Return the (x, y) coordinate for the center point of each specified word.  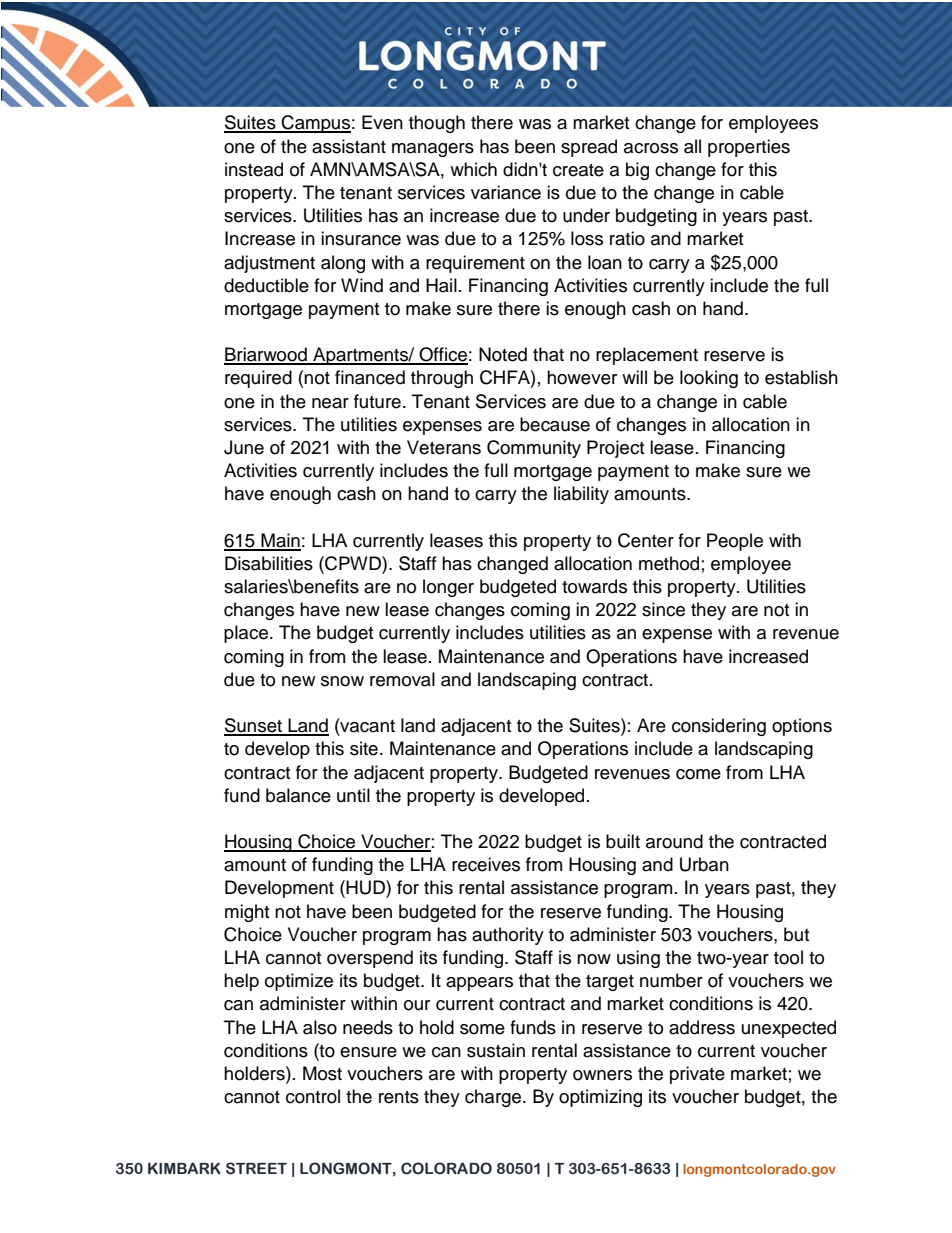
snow (342, 681)
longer (448, 588)
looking (709, 379)
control (313, 1096)
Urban (704, 864)
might (247, 913)
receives (486, 864)
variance (506, 192)
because (555, 424)
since (663, 609)
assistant (349, 146)
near (330, 403)
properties (749, 148)
